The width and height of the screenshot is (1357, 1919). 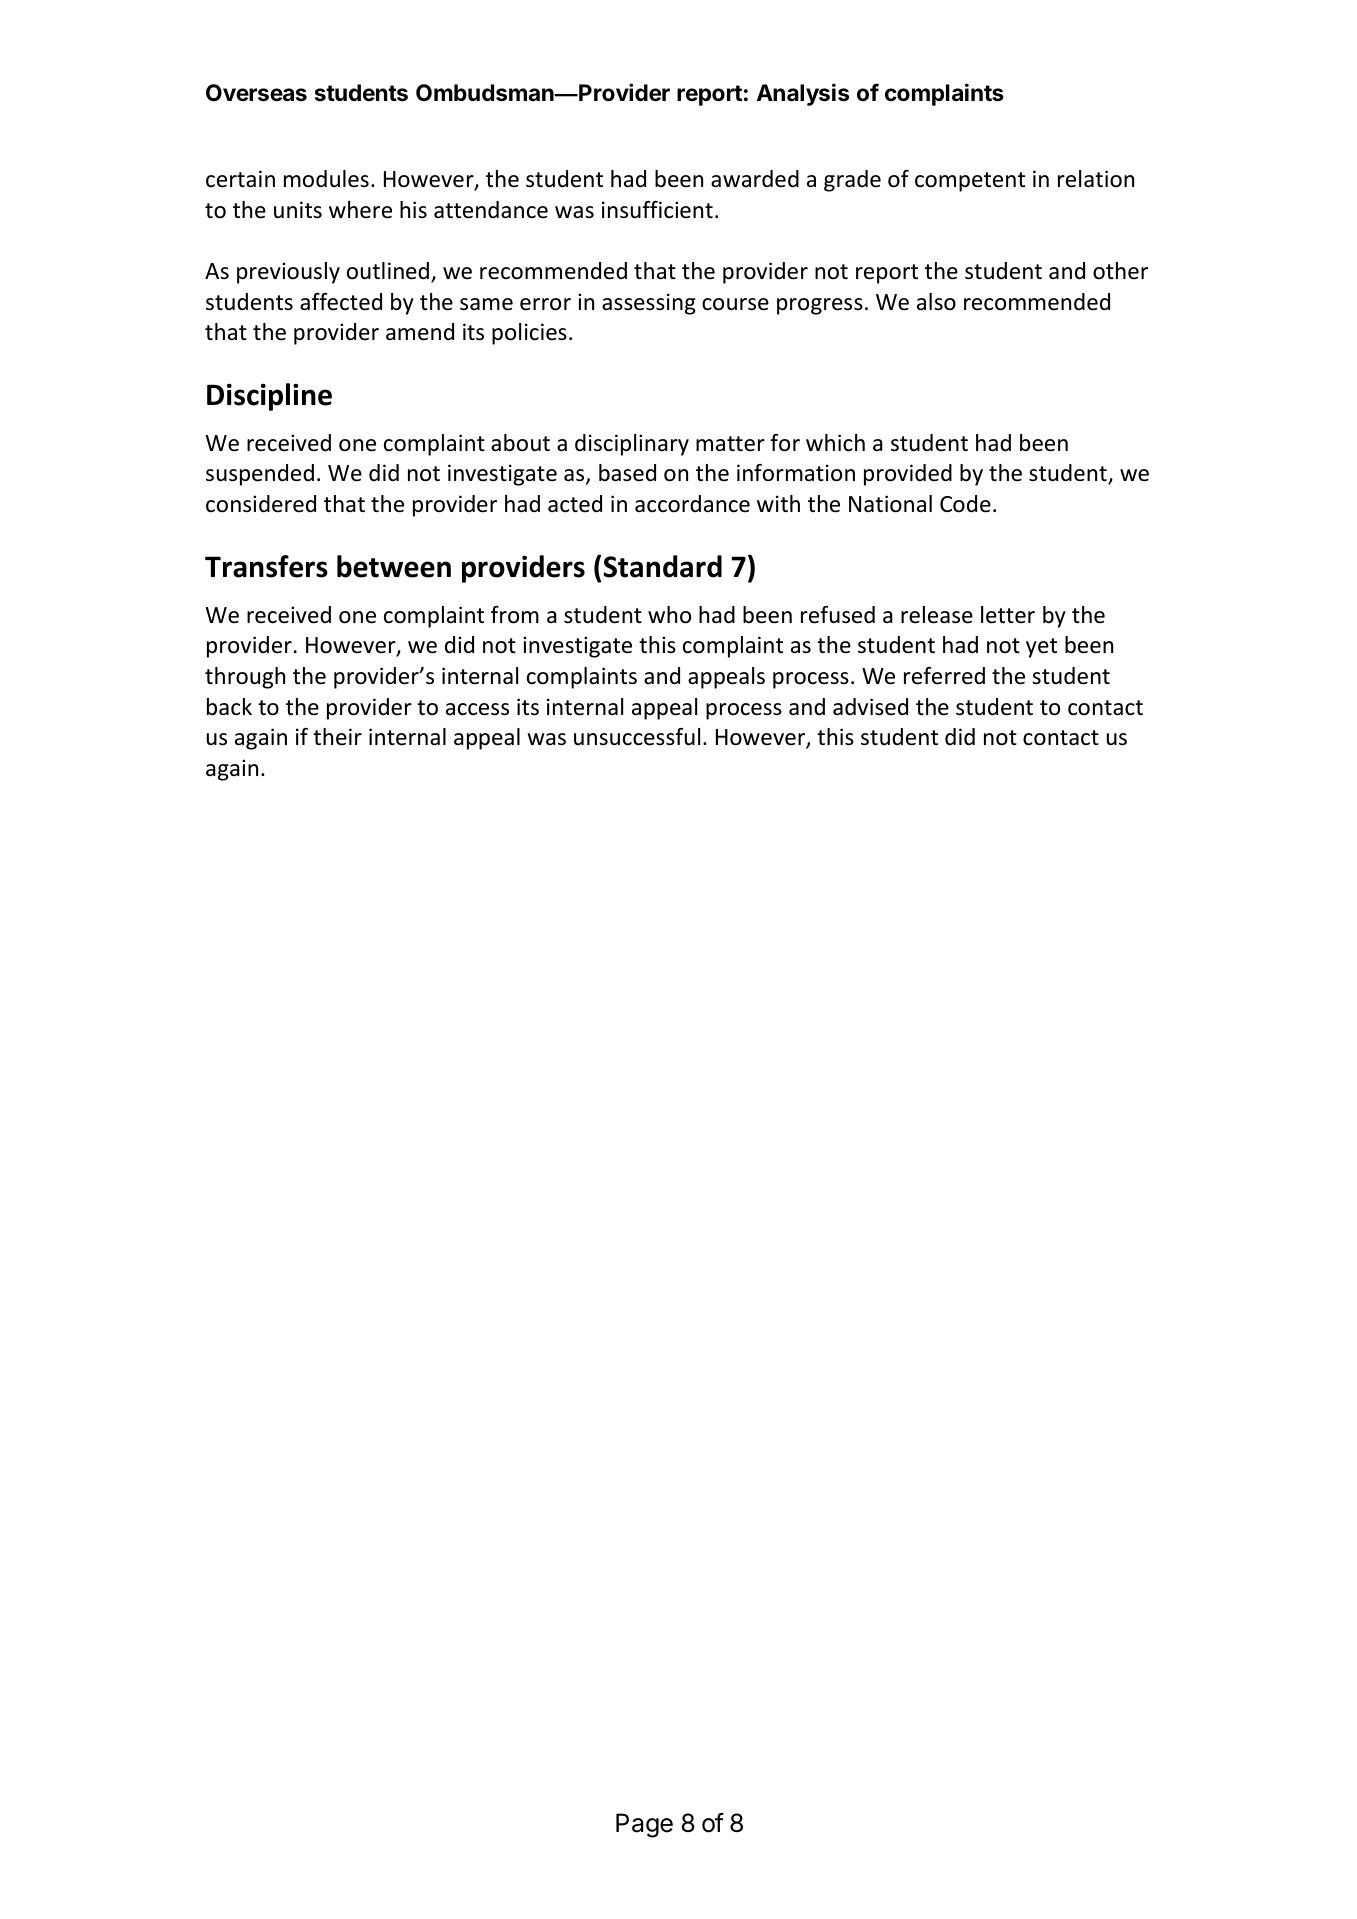 What do you see at coordinates (657, 210) in the screenshot?
I see `insufficient` at bounding box center [657, 210].
